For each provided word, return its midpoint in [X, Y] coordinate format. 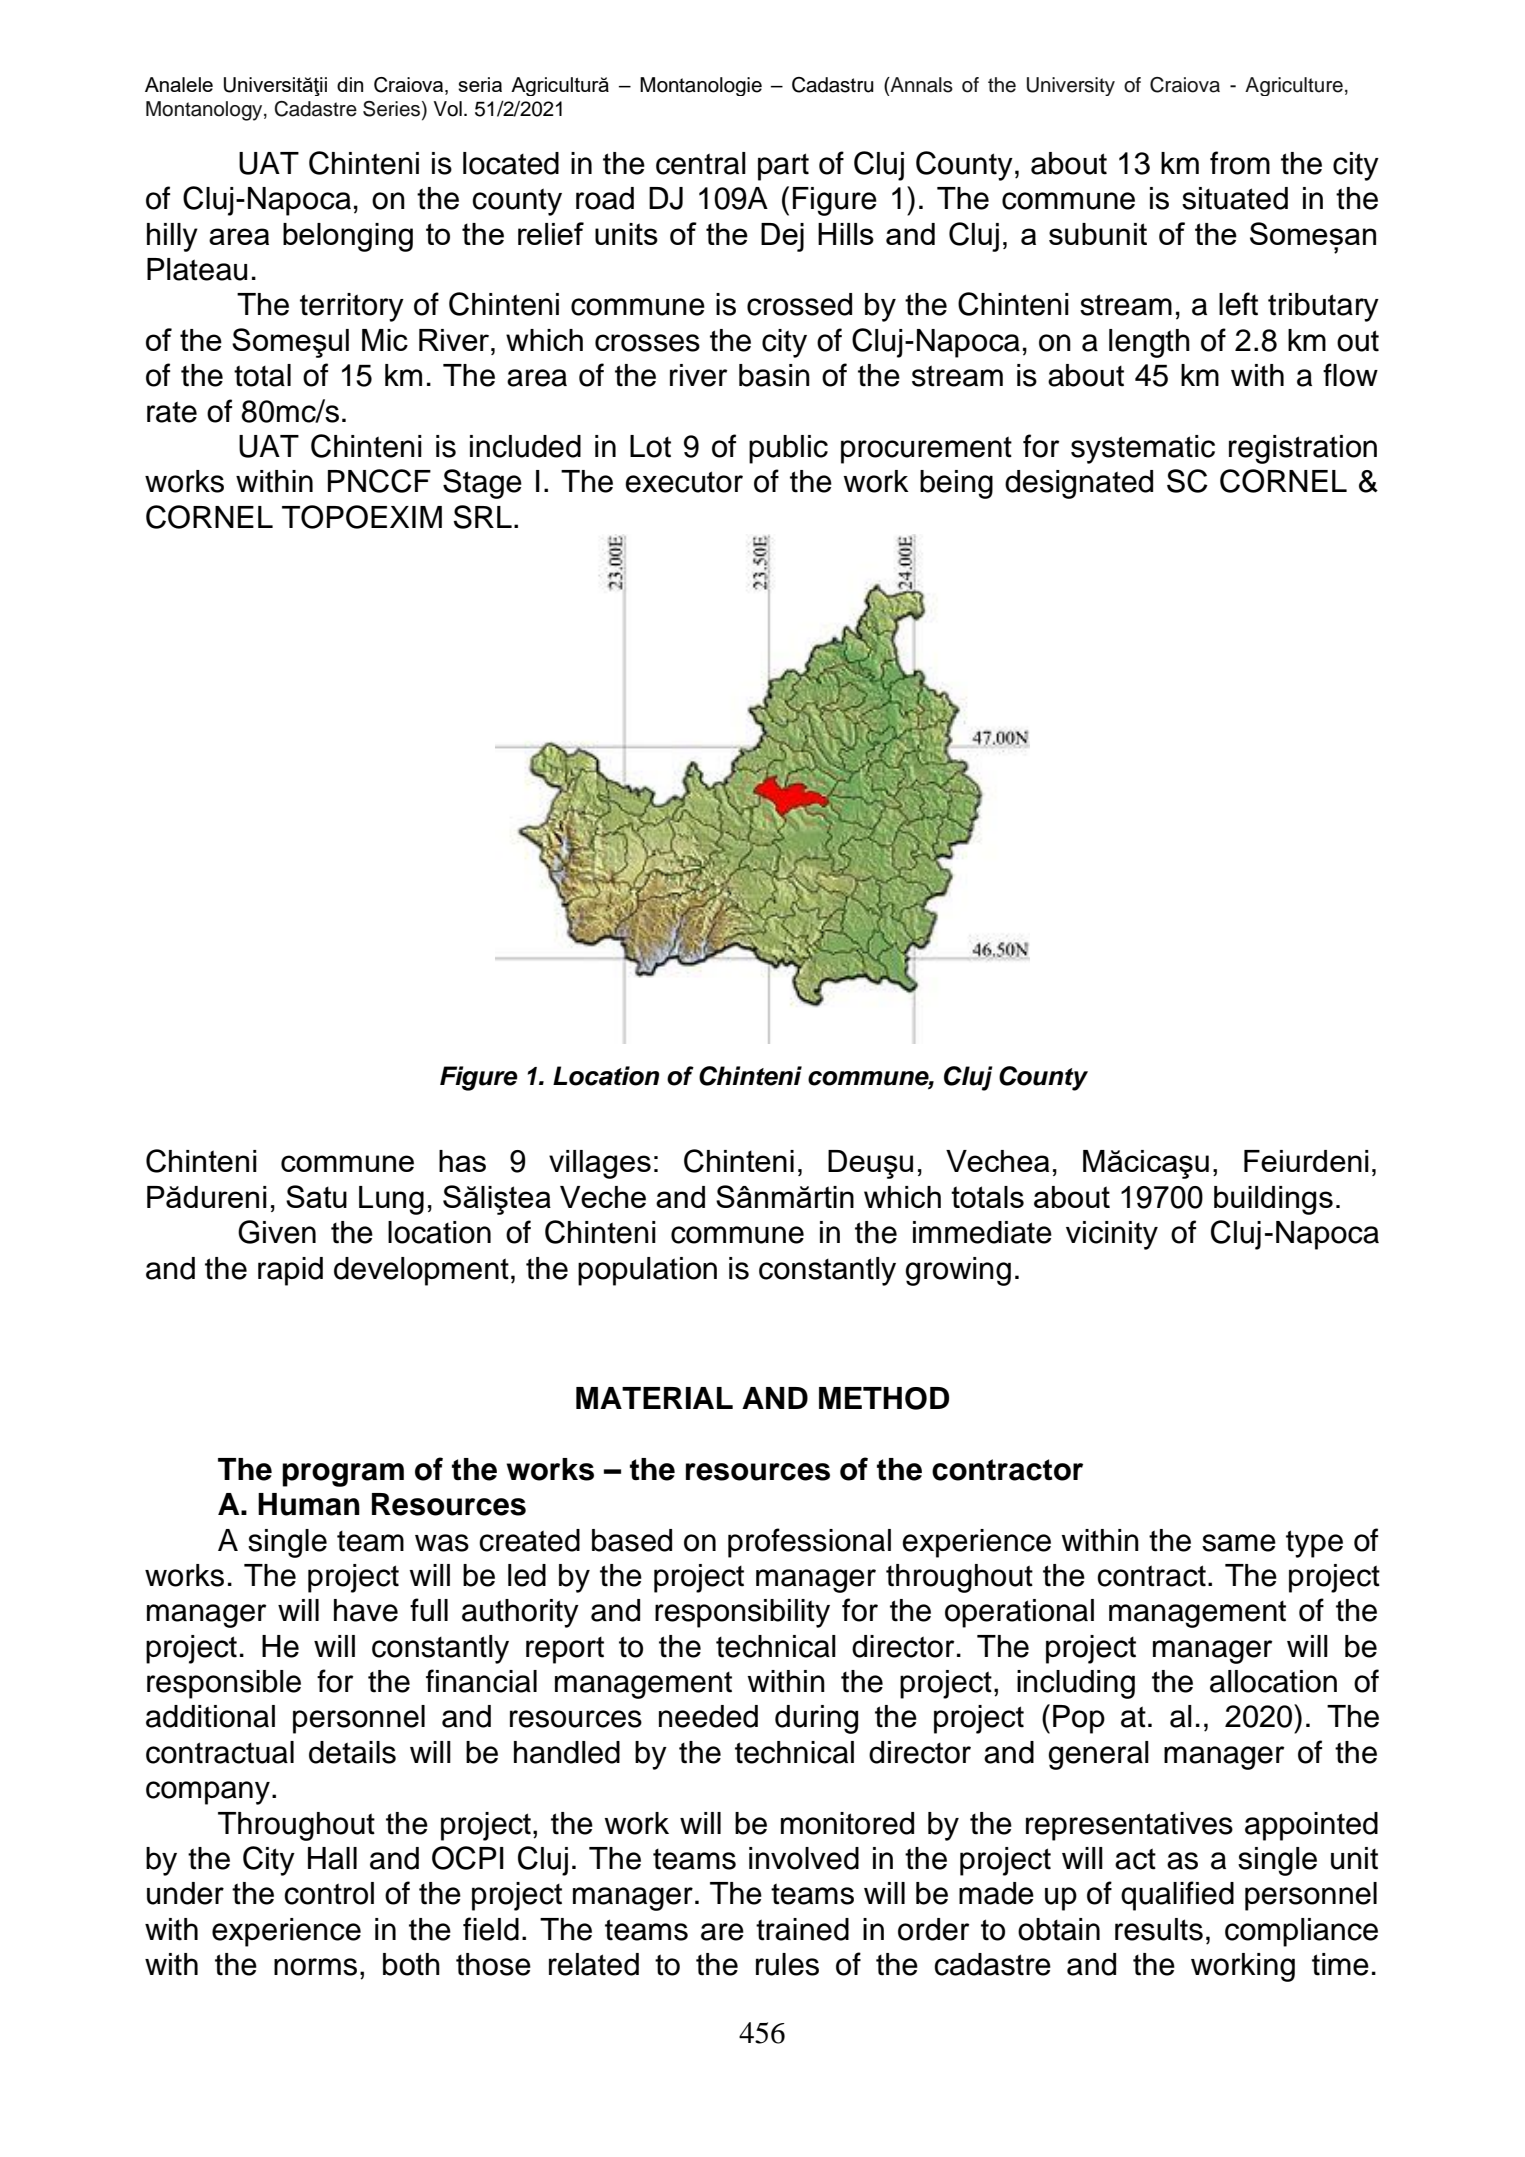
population [647, 1271]
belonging [348, 237]
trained [802, 1929]
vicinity [1112, 1235]
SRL [483, 517]
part [783, 167]
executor [684, 482]
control [329, 1893]
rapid [290, 1271]
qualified [1177, 1896]
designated [1079, 484]
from [1240, 163]
